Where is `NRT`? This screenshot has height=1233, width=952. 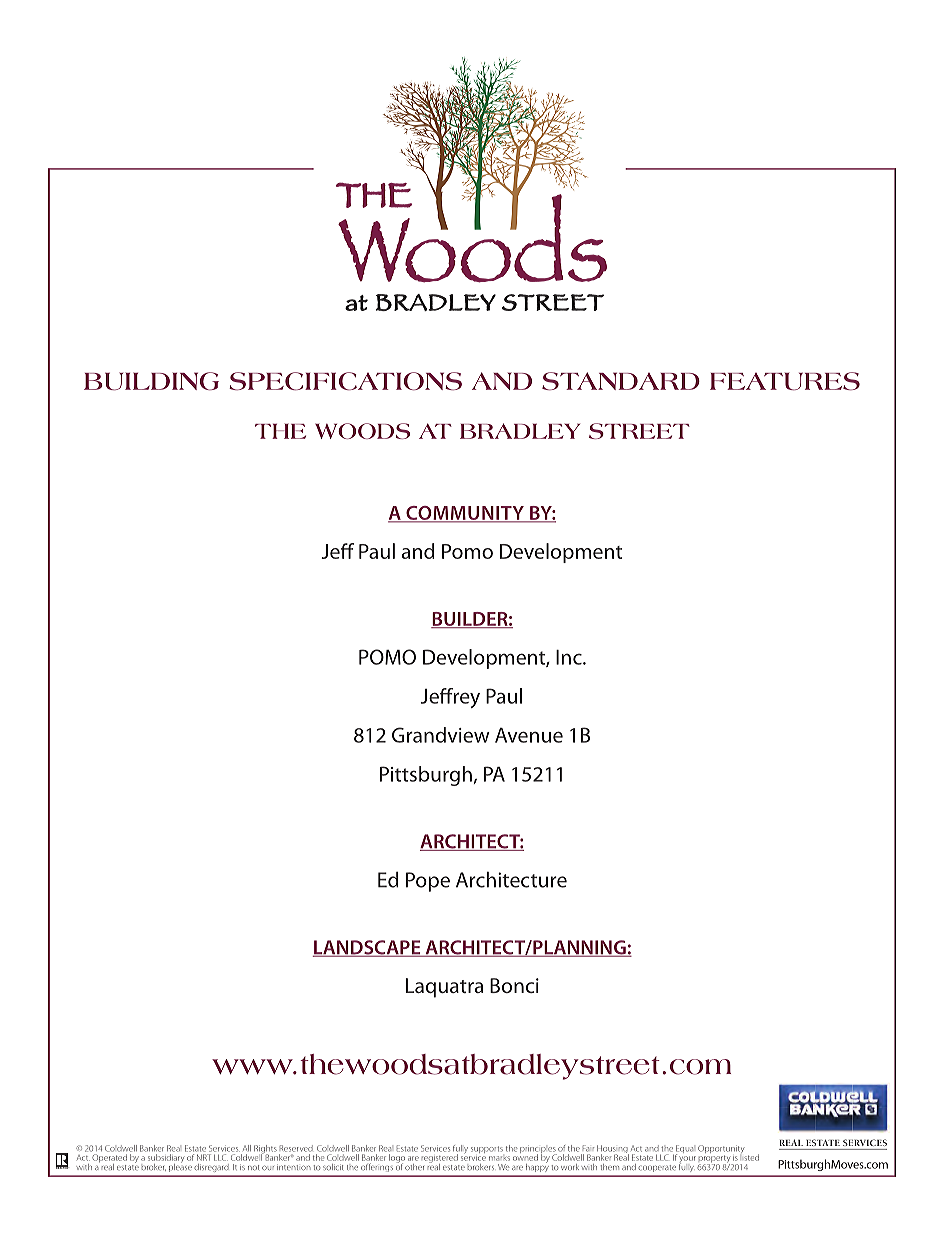
NRT is located at coordinates (204, 1157).
